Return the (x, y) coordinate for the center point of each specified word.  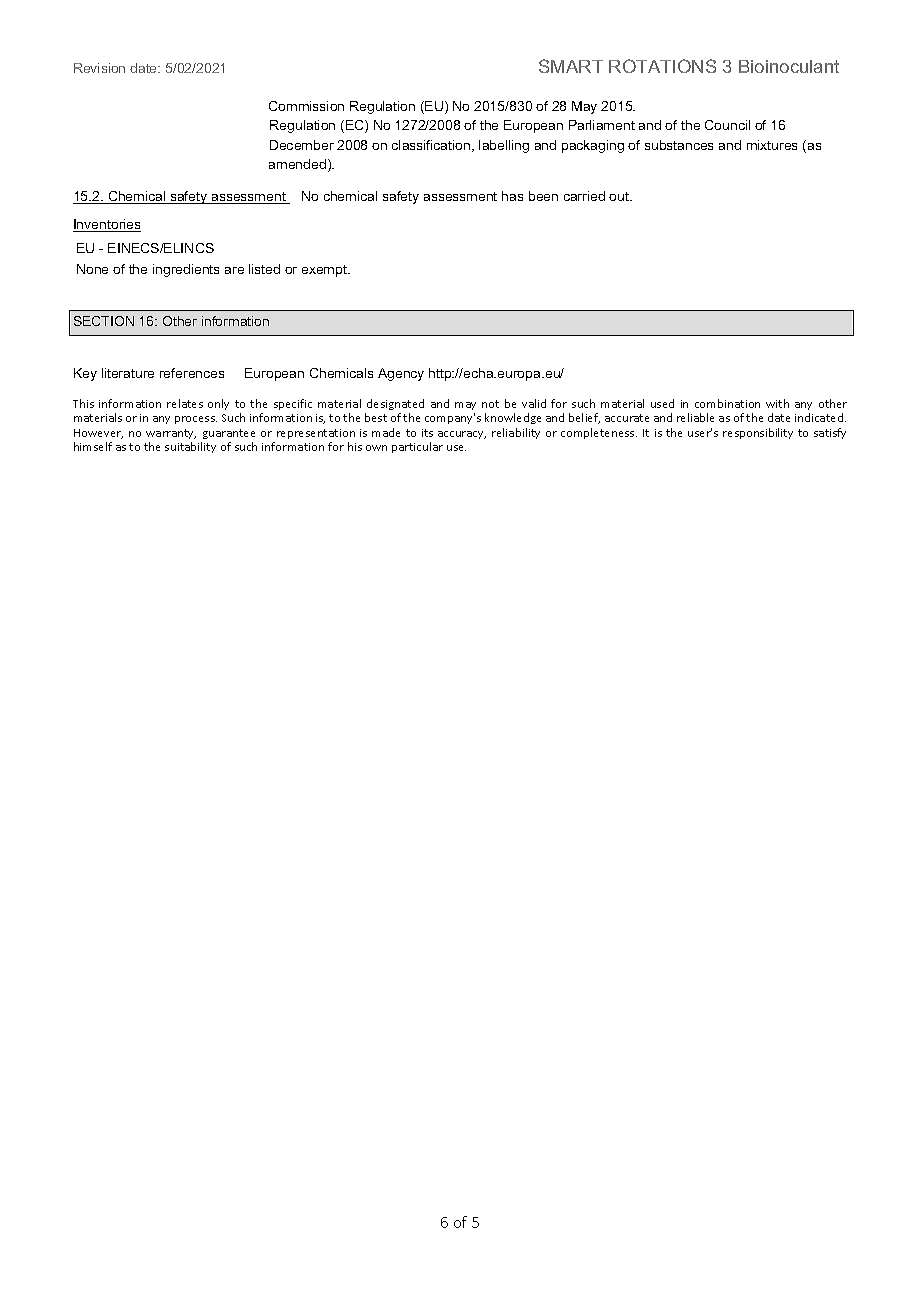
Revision (99, 68)
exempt (326, 271)
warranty (171, 434)
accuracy (462, 435)
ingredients (186, 270)
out (620, 196)
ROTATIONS (662, 66)
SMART (571, 66)
